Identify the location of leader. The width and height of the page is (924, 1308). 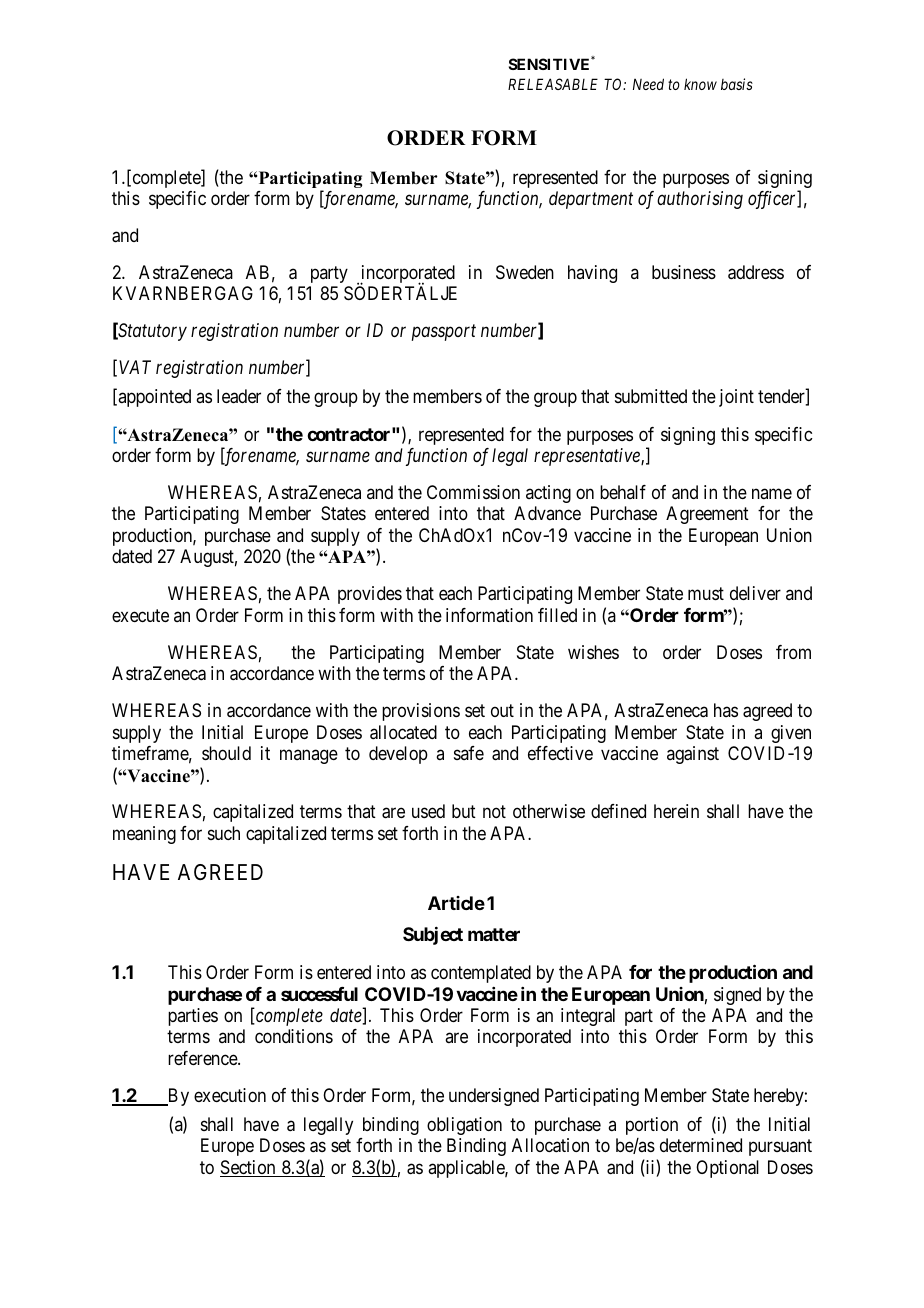
(239, 396).
